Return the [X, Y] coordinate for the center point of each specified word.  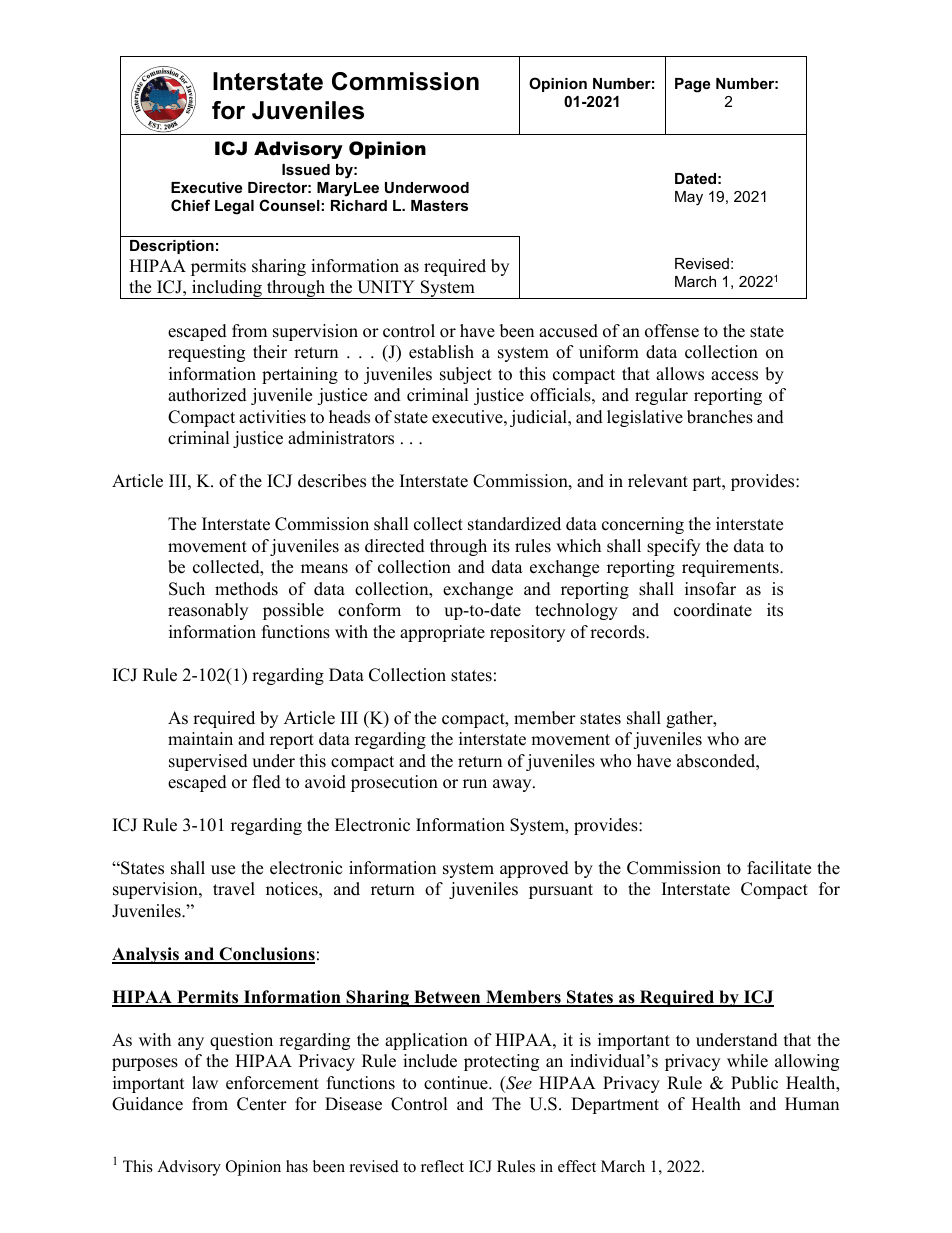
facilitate [779, 868]
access [734, 376]
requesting [206, 353]
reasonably [208, 611]
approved [534, 869]
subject [466, 375]
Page [692, 85]
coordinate [713, 610]
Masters [439, 205]
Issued [306, 169]
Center [262, 1104]
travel [234, 889]
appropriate [442, 633]
